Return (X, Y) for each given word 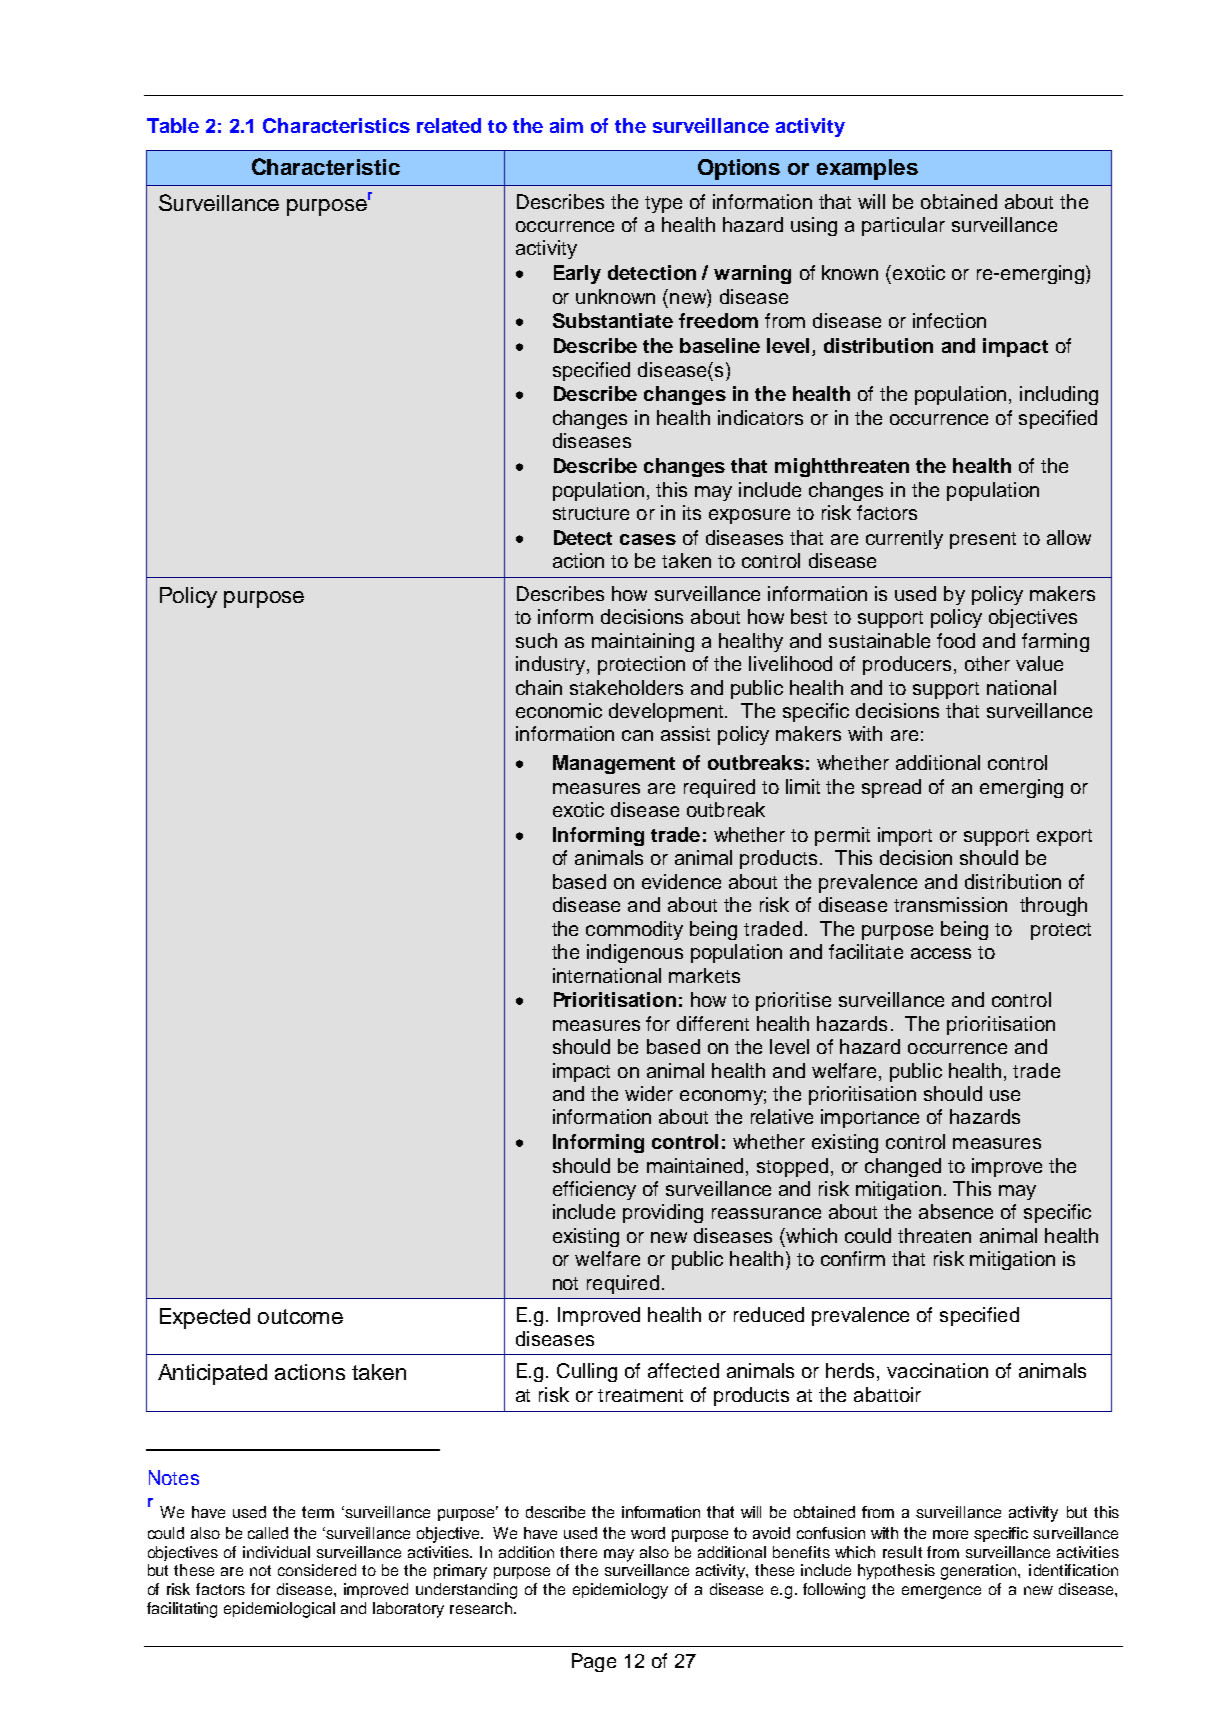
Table (173, 125)
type (663, 204)
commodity (634, 930)
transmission (950, 904)
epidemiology (620, 1591)
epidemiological (279, 1610)
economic (559, 710)
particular (903, 226)
